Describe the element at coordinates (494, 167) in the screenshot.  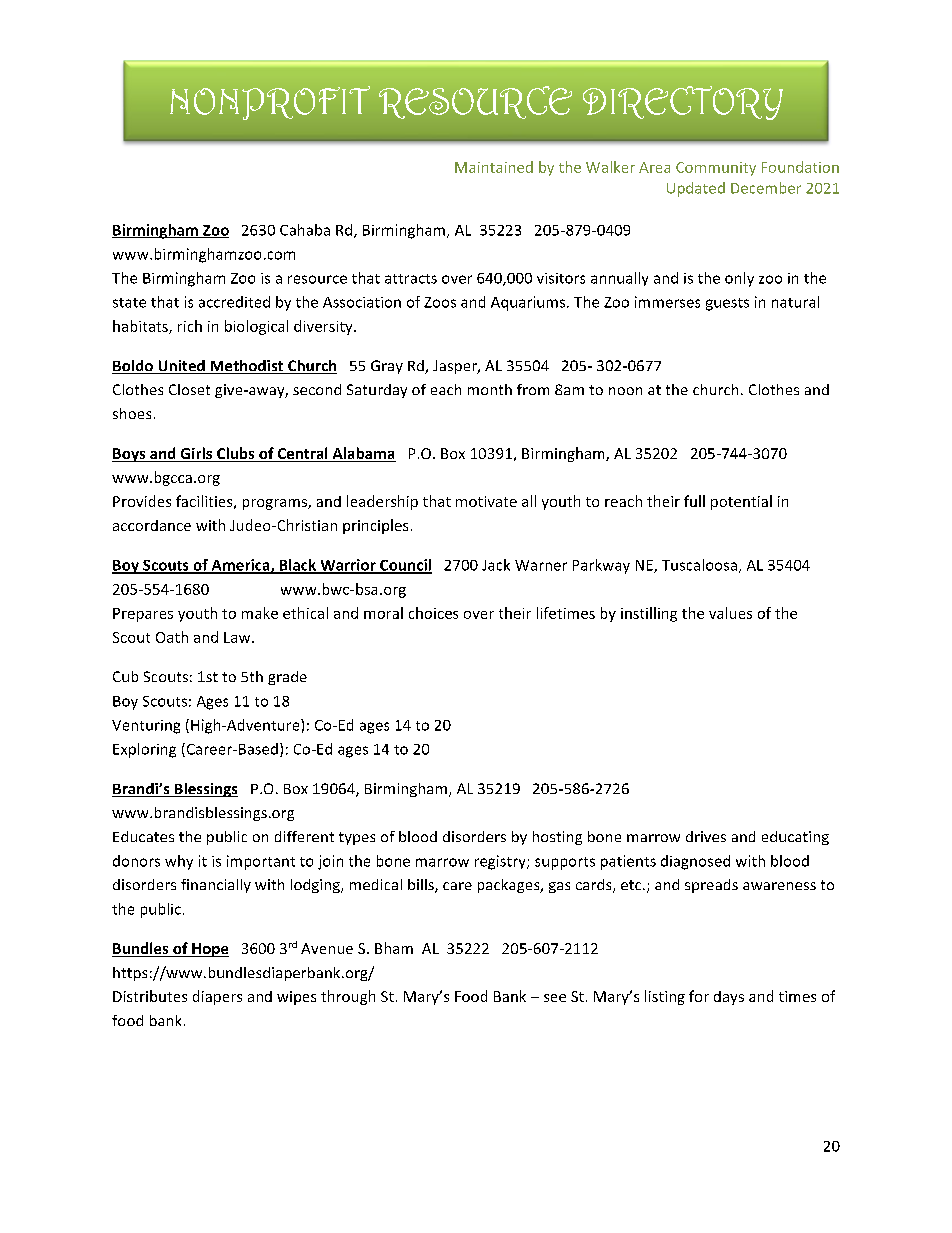
I see `Maintained` at that location.
